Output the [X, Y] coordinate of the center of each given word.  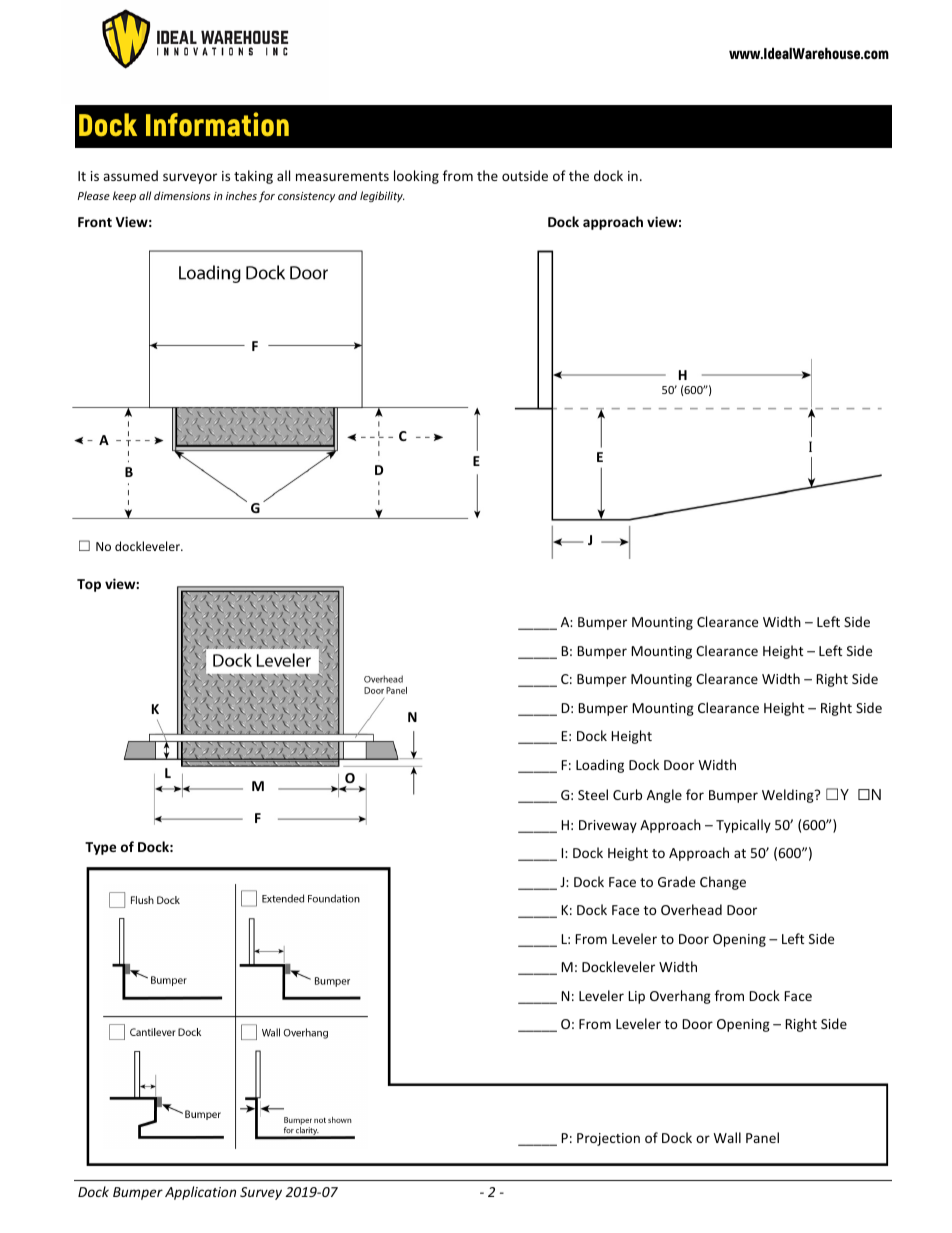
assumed [130, 175]
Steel [593, 794]
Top [89, 585]
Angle [664, 796]
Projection [608, 1139]
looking [416, 177]
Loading [600, 766]
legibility [382, 196]
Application [200, 1193]
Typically [743, 826]
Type [100, 848]
